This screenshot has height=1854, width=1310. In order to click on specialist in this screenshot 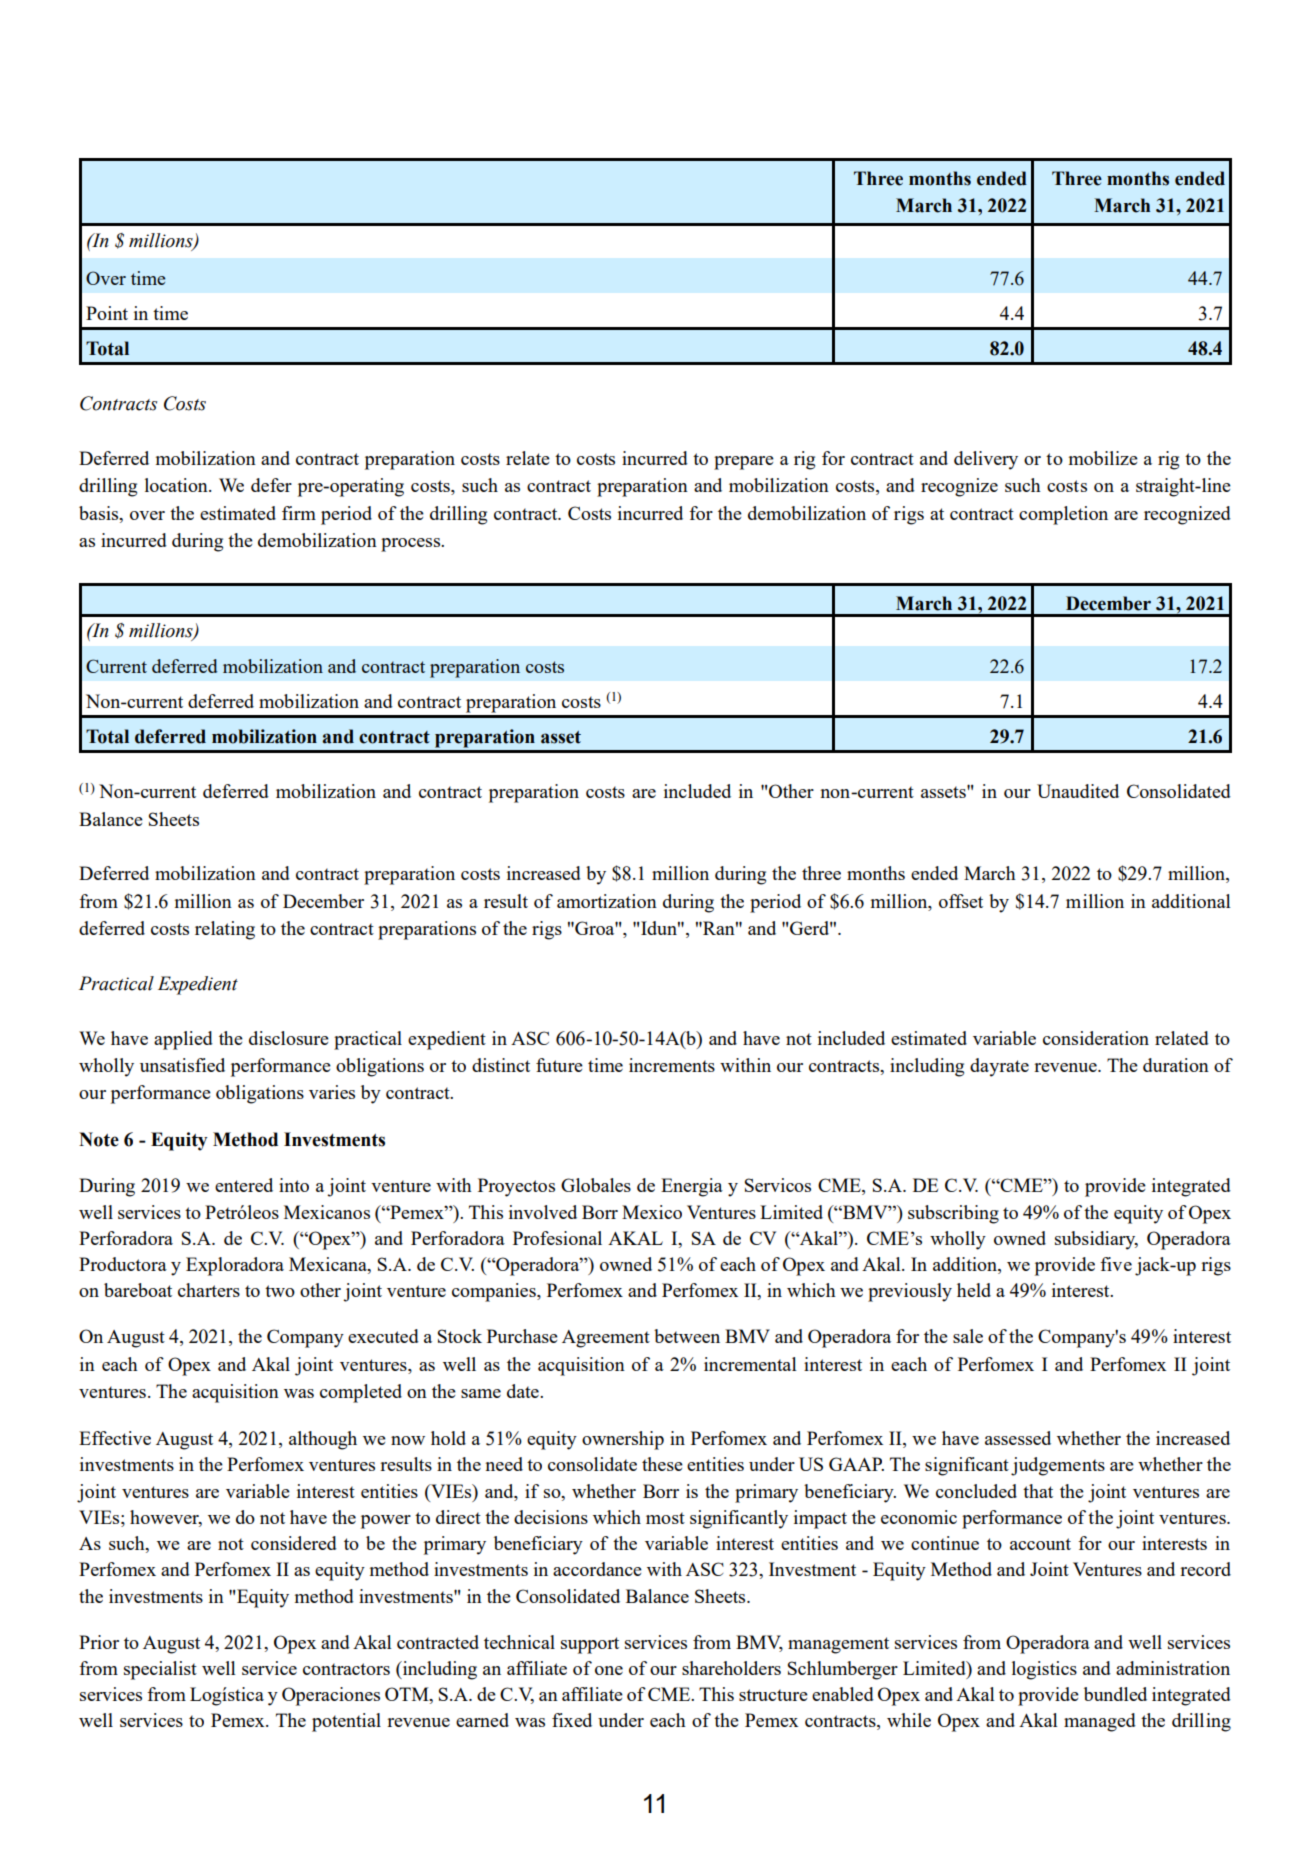, I will do `click(160, 1670)`.
